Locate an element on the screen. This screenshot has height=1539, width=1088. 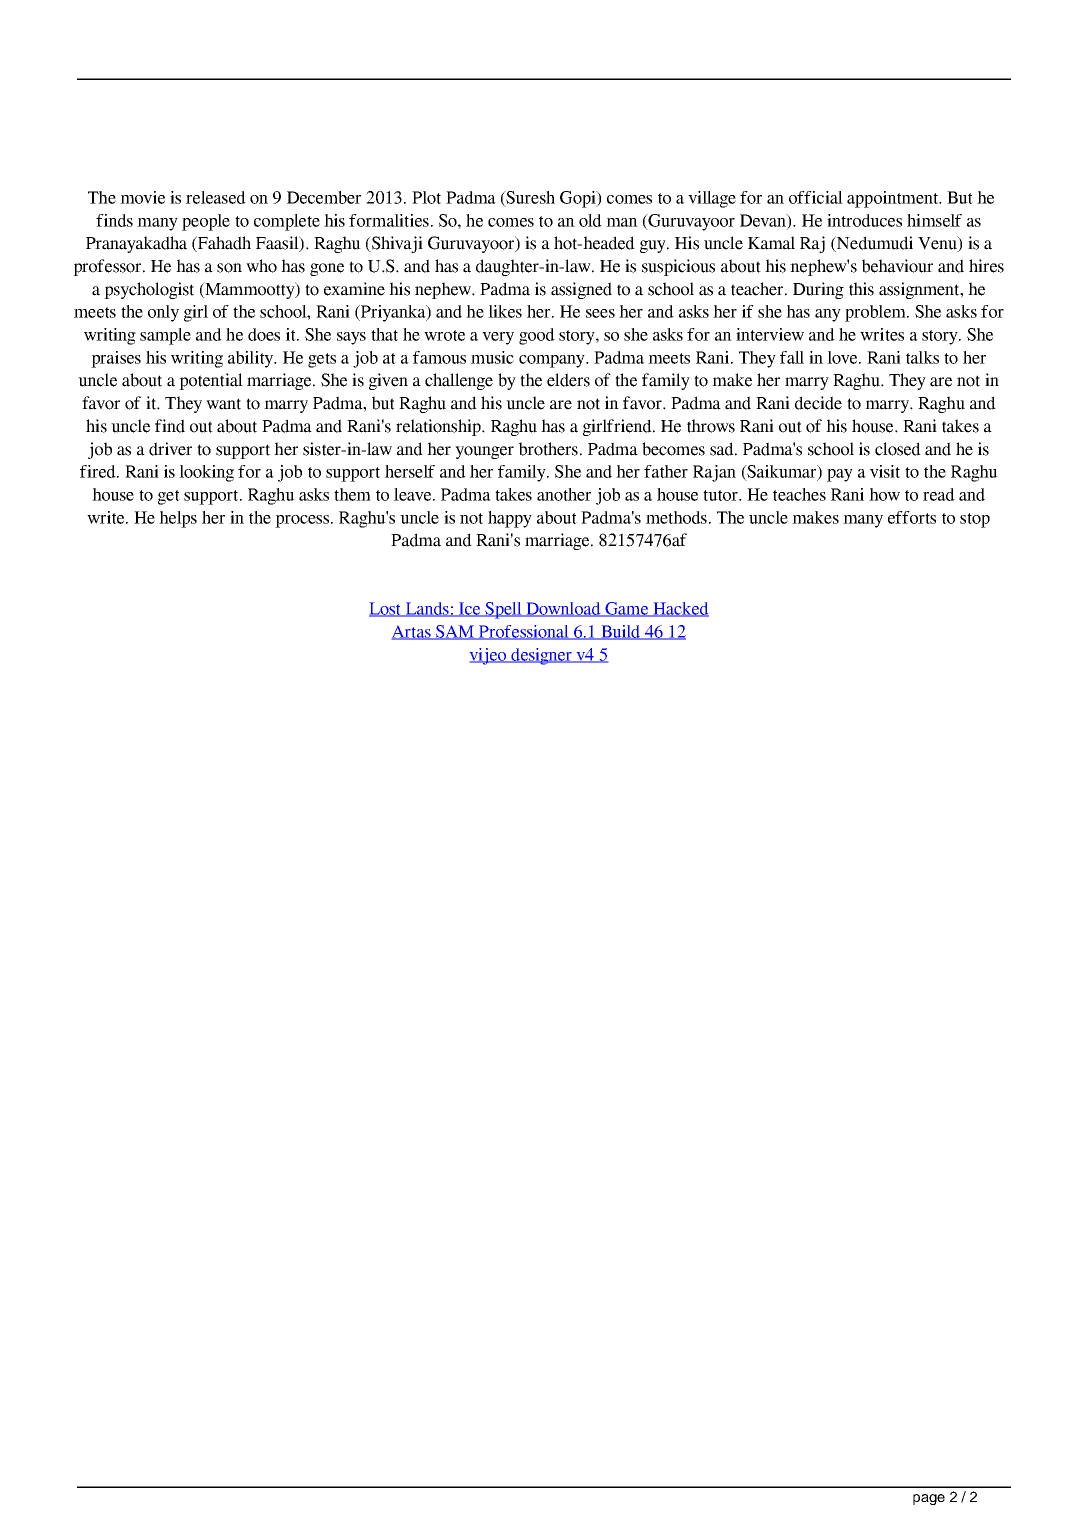
efforts is located at coordinates (912, 517).
